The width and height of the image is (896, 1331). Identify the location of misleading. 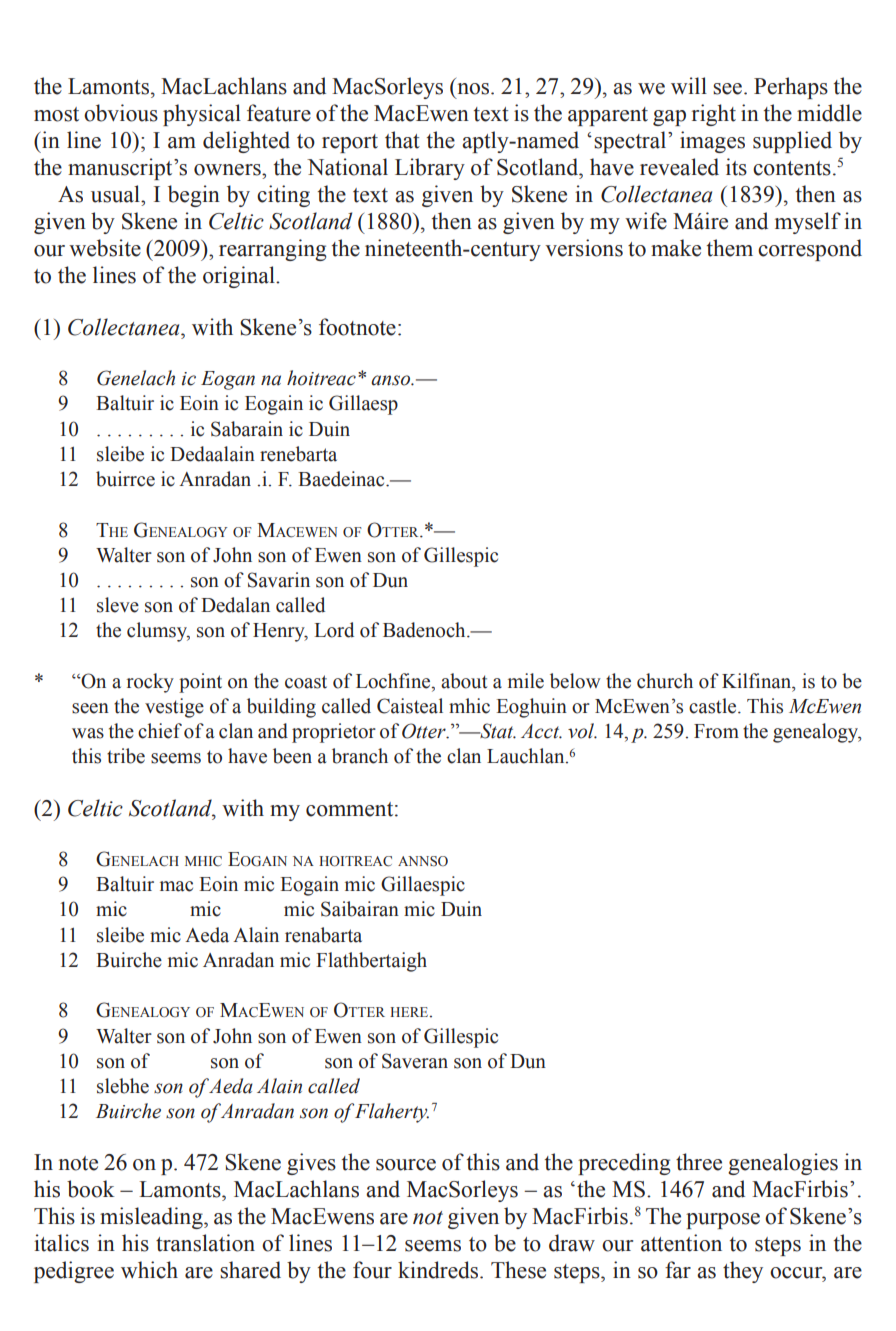
(152, 1218).
